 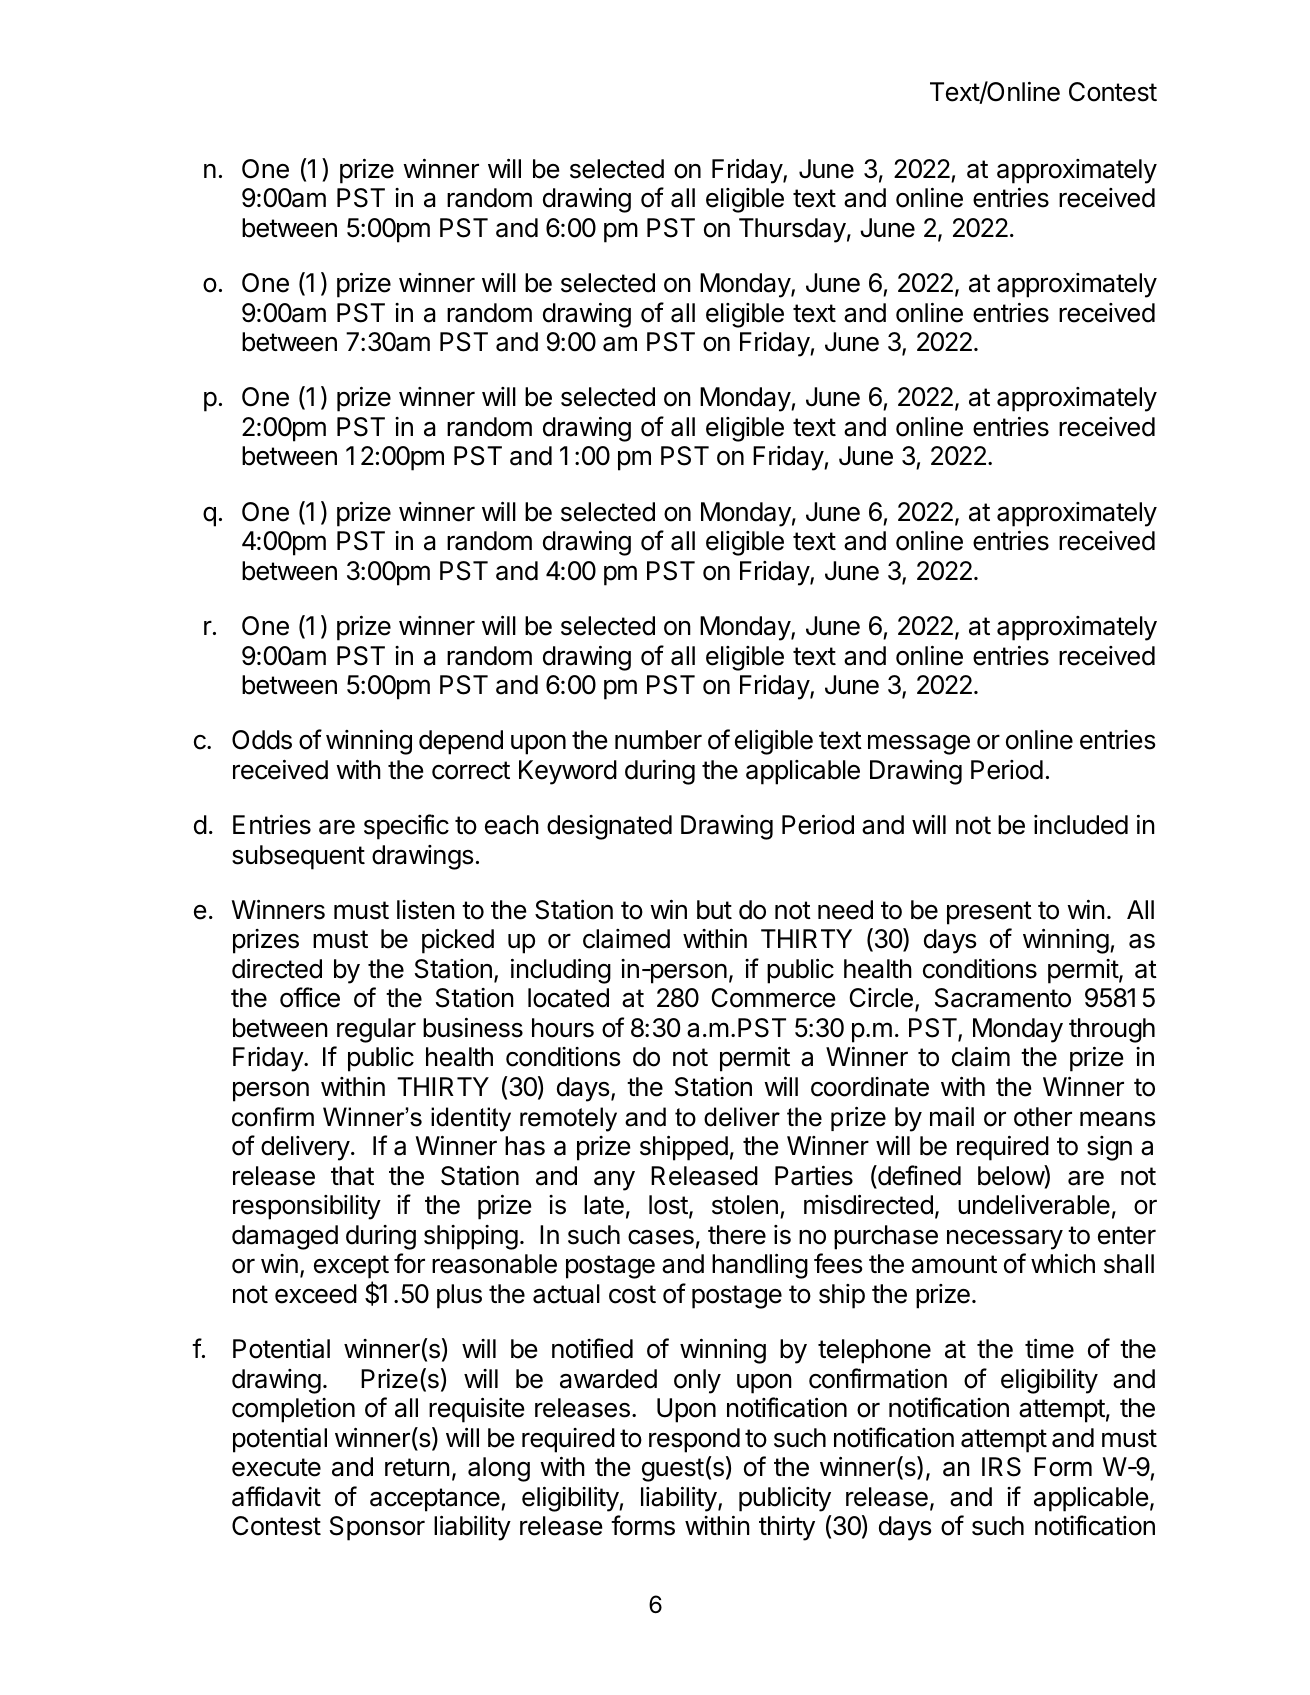 What do you see at coordinates (352, 1176) in the page?
I see `that` at bounding box center [352, 1176].
